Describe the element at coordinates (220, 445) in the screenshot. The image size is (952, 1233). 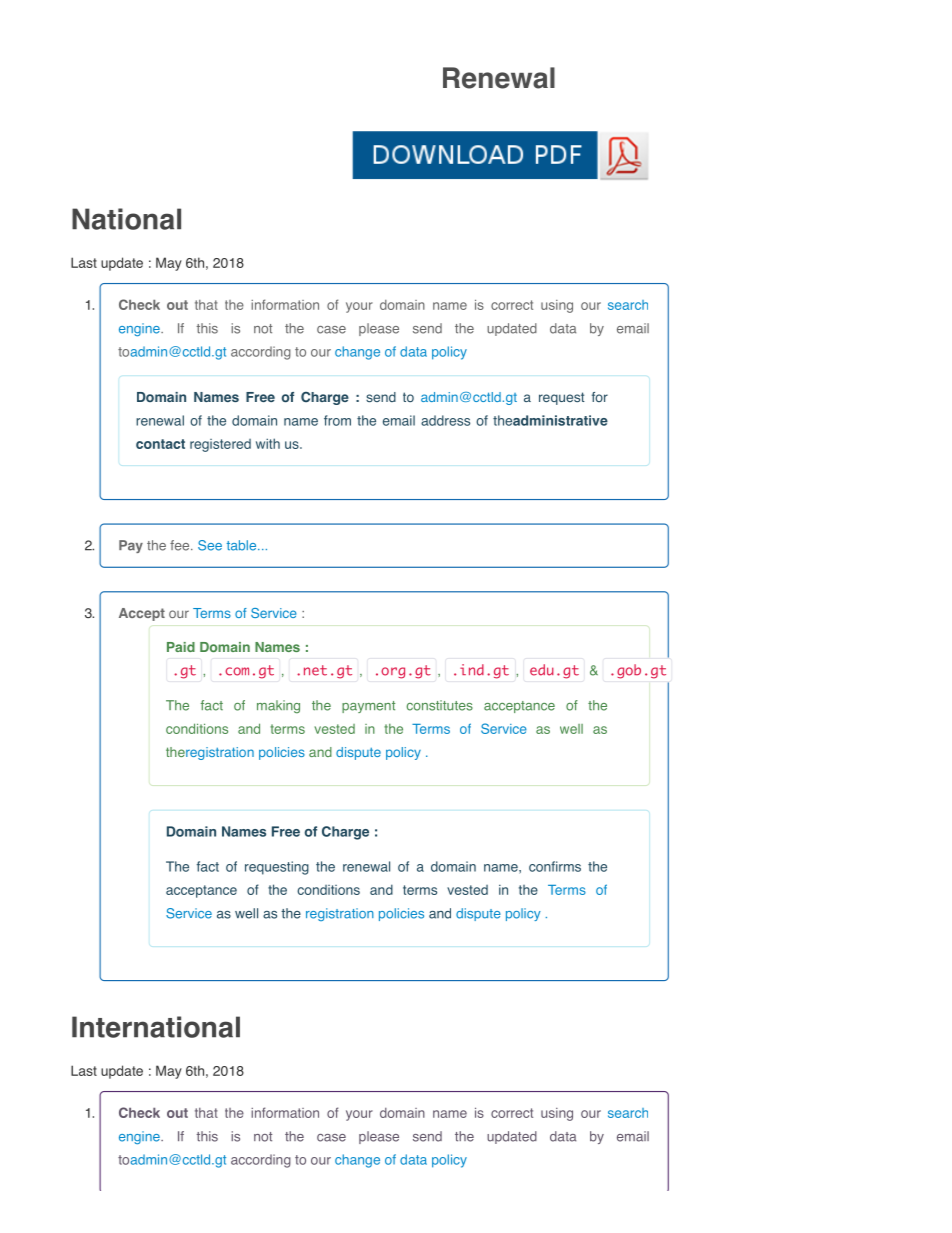
I see `registered` at that location.
